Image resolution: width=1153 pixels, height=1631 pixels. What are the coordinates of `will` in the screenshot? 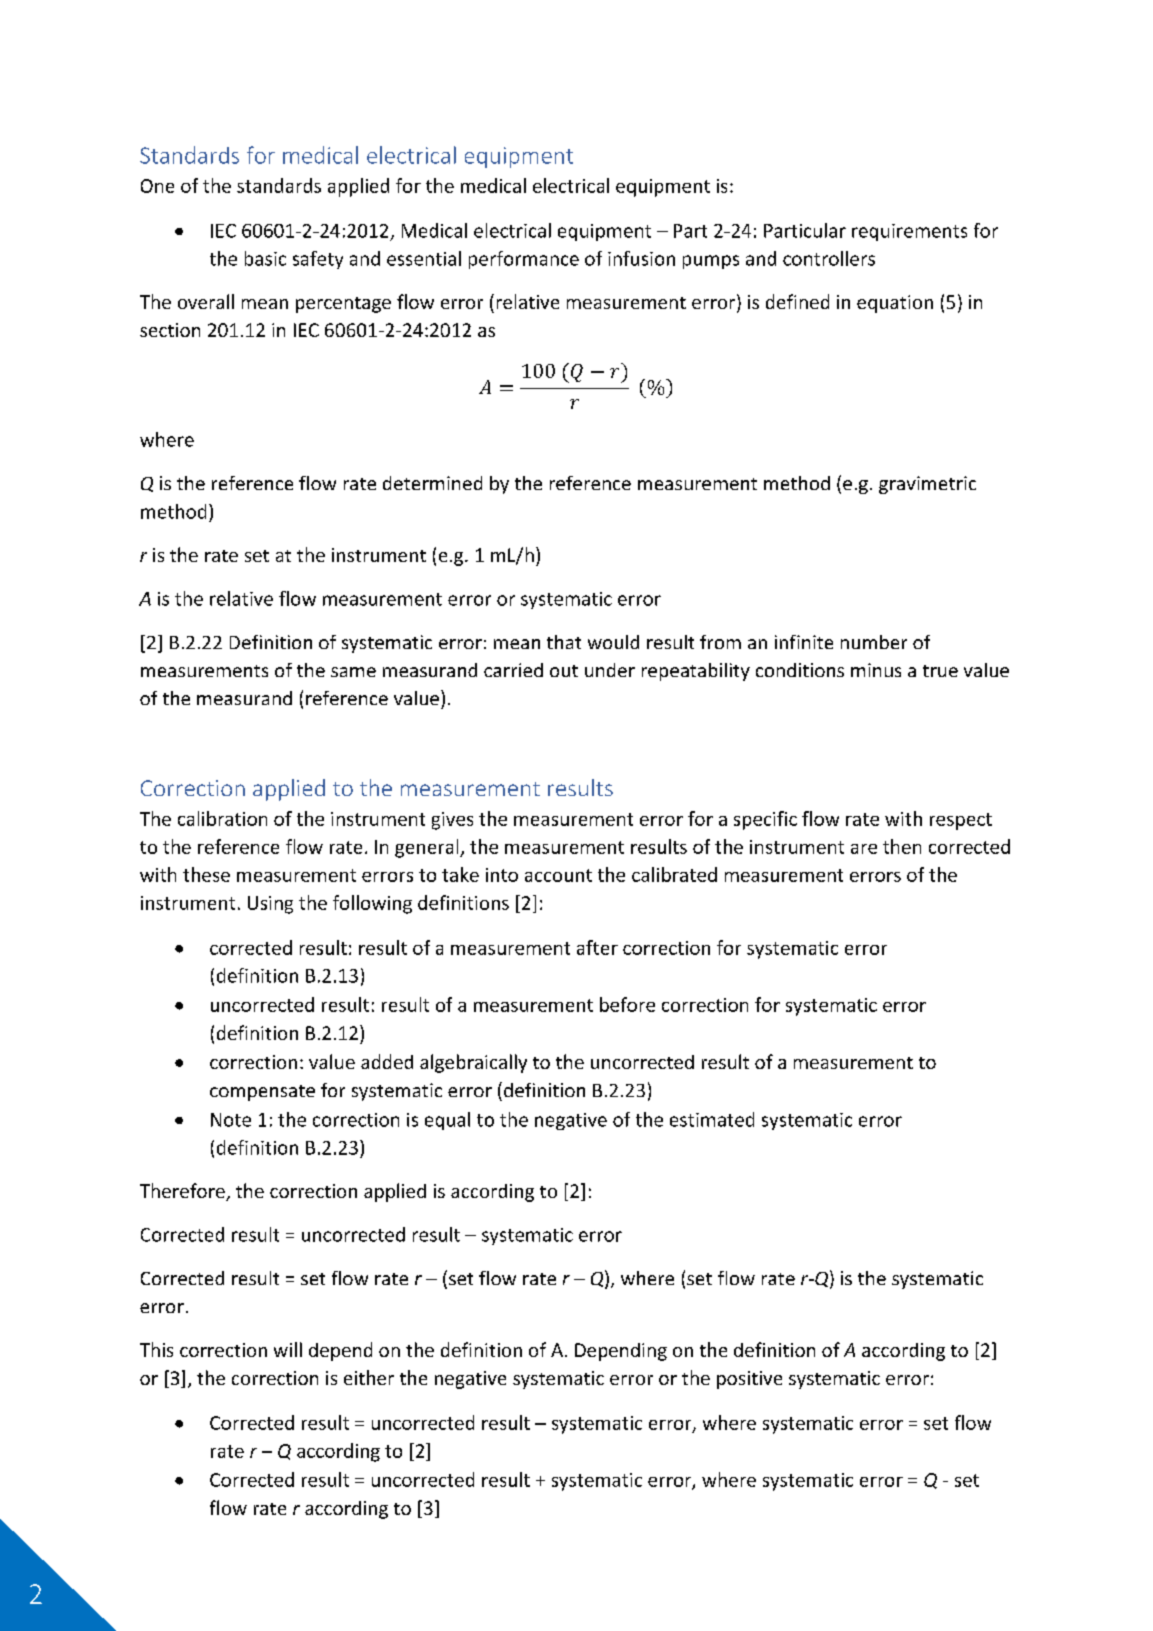 It's located at (288, 1349).
